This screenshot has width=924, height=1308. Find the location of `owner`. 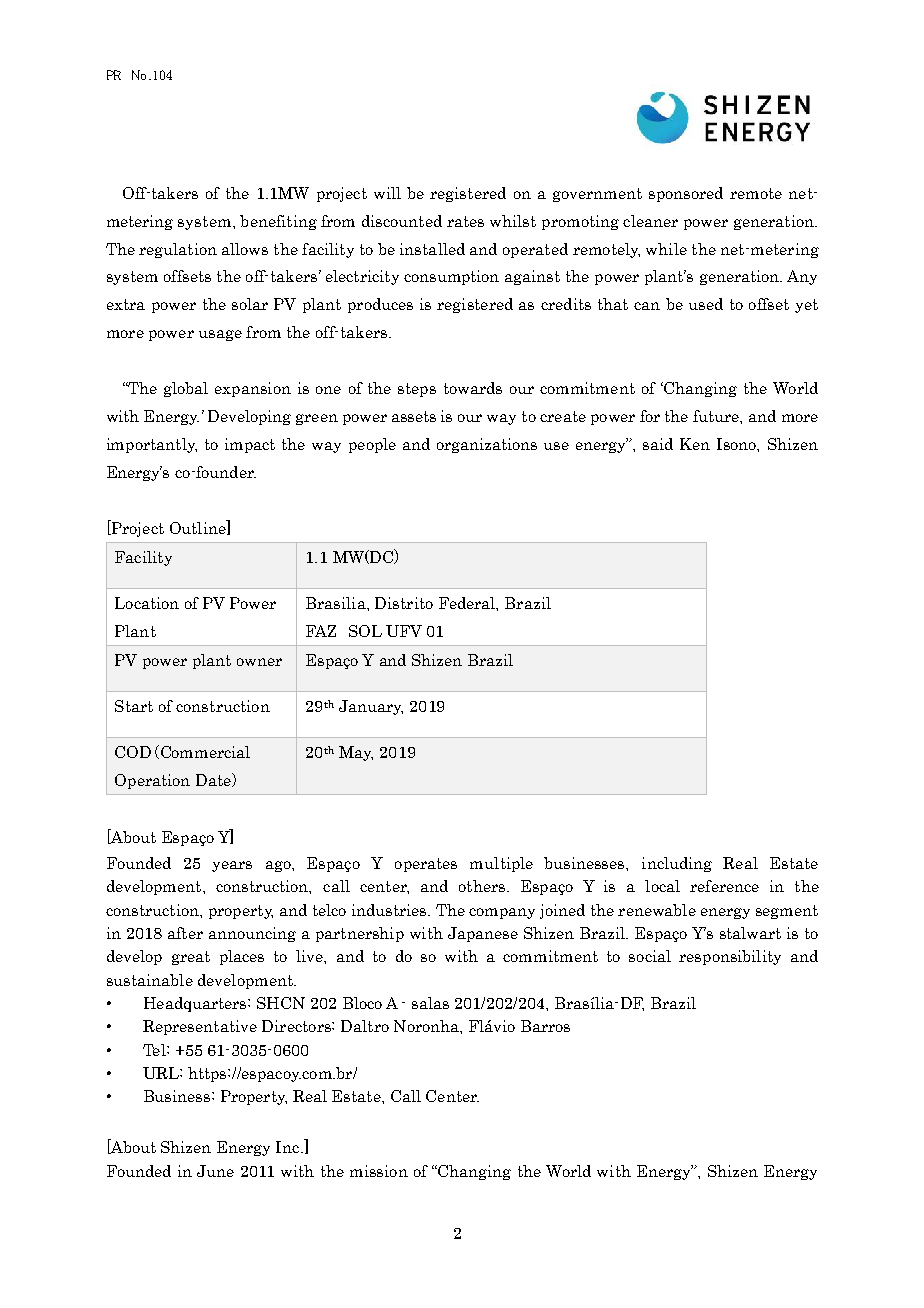

owner is located at coordinates (259, 662).
